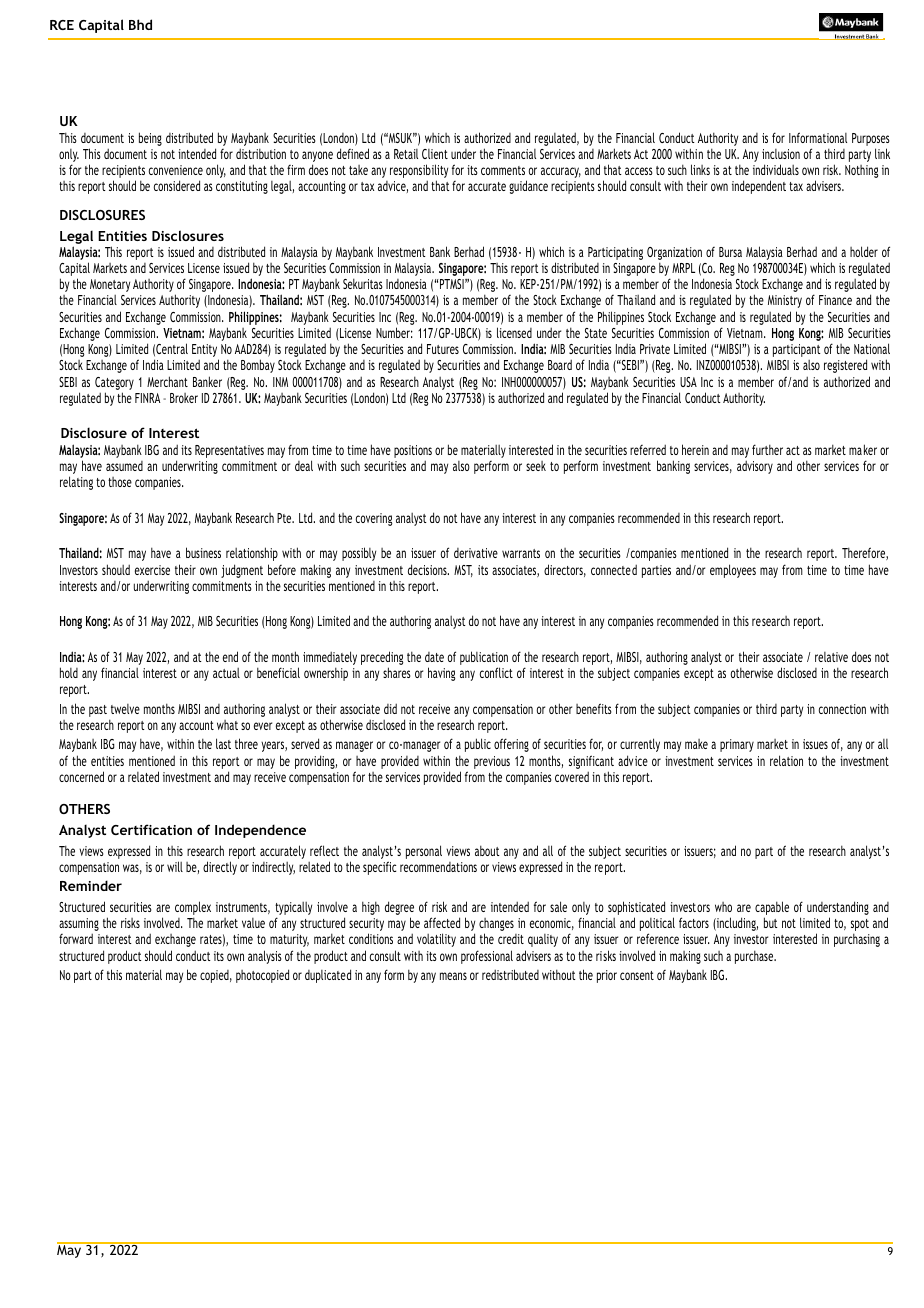  What do you see at coordinates (140, 24) in the document?
I see `Bhd` at bounding box center [140, 24].
